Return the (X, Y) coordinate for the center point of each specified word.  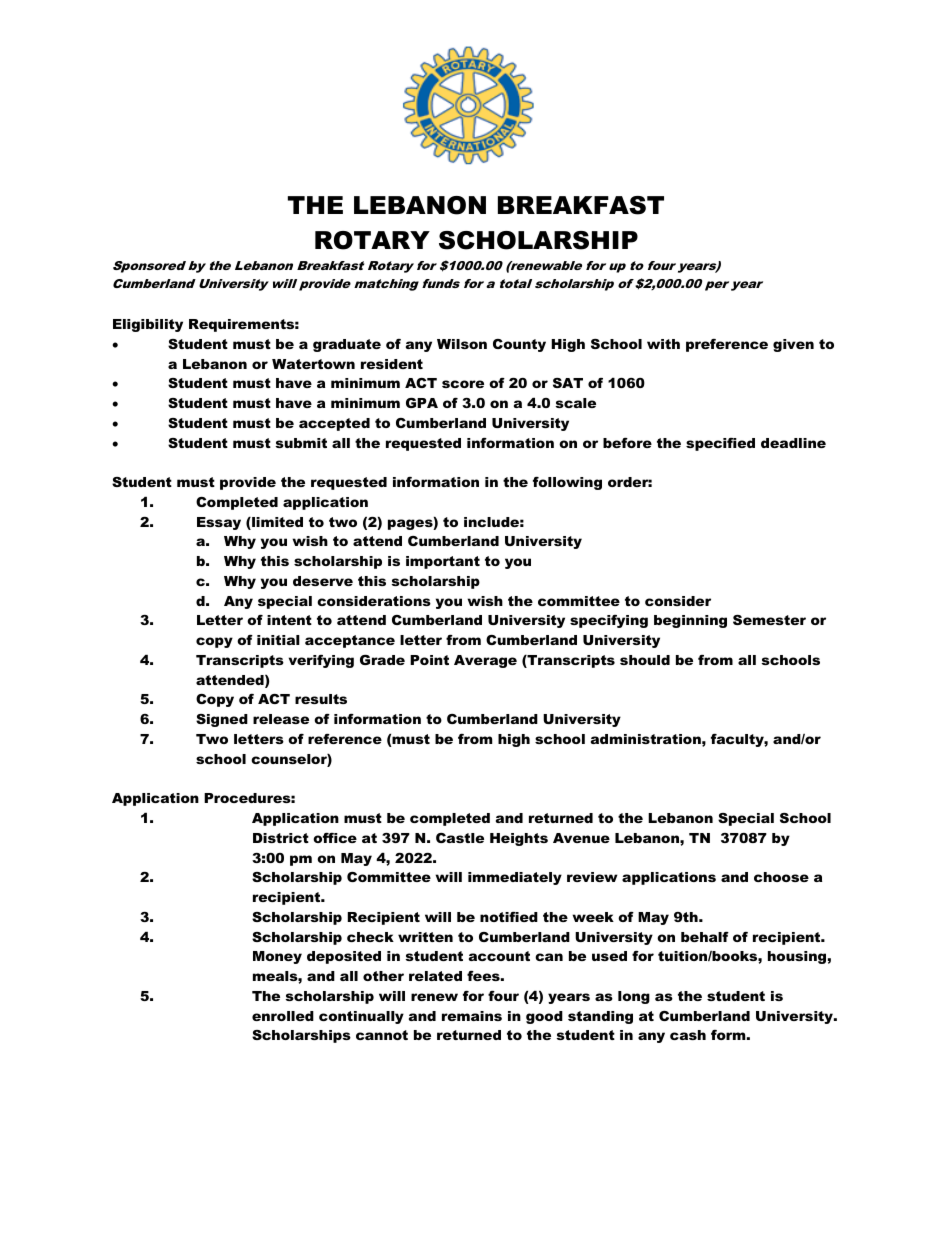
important (443, 562)
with (663, 344)
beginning (690, 621)
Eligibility (148, 325)
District (281, 838)
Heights (519, 839)
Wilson (462, 344)
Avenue (581, 838)
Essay (219, 523)
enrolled (283, 1016)
